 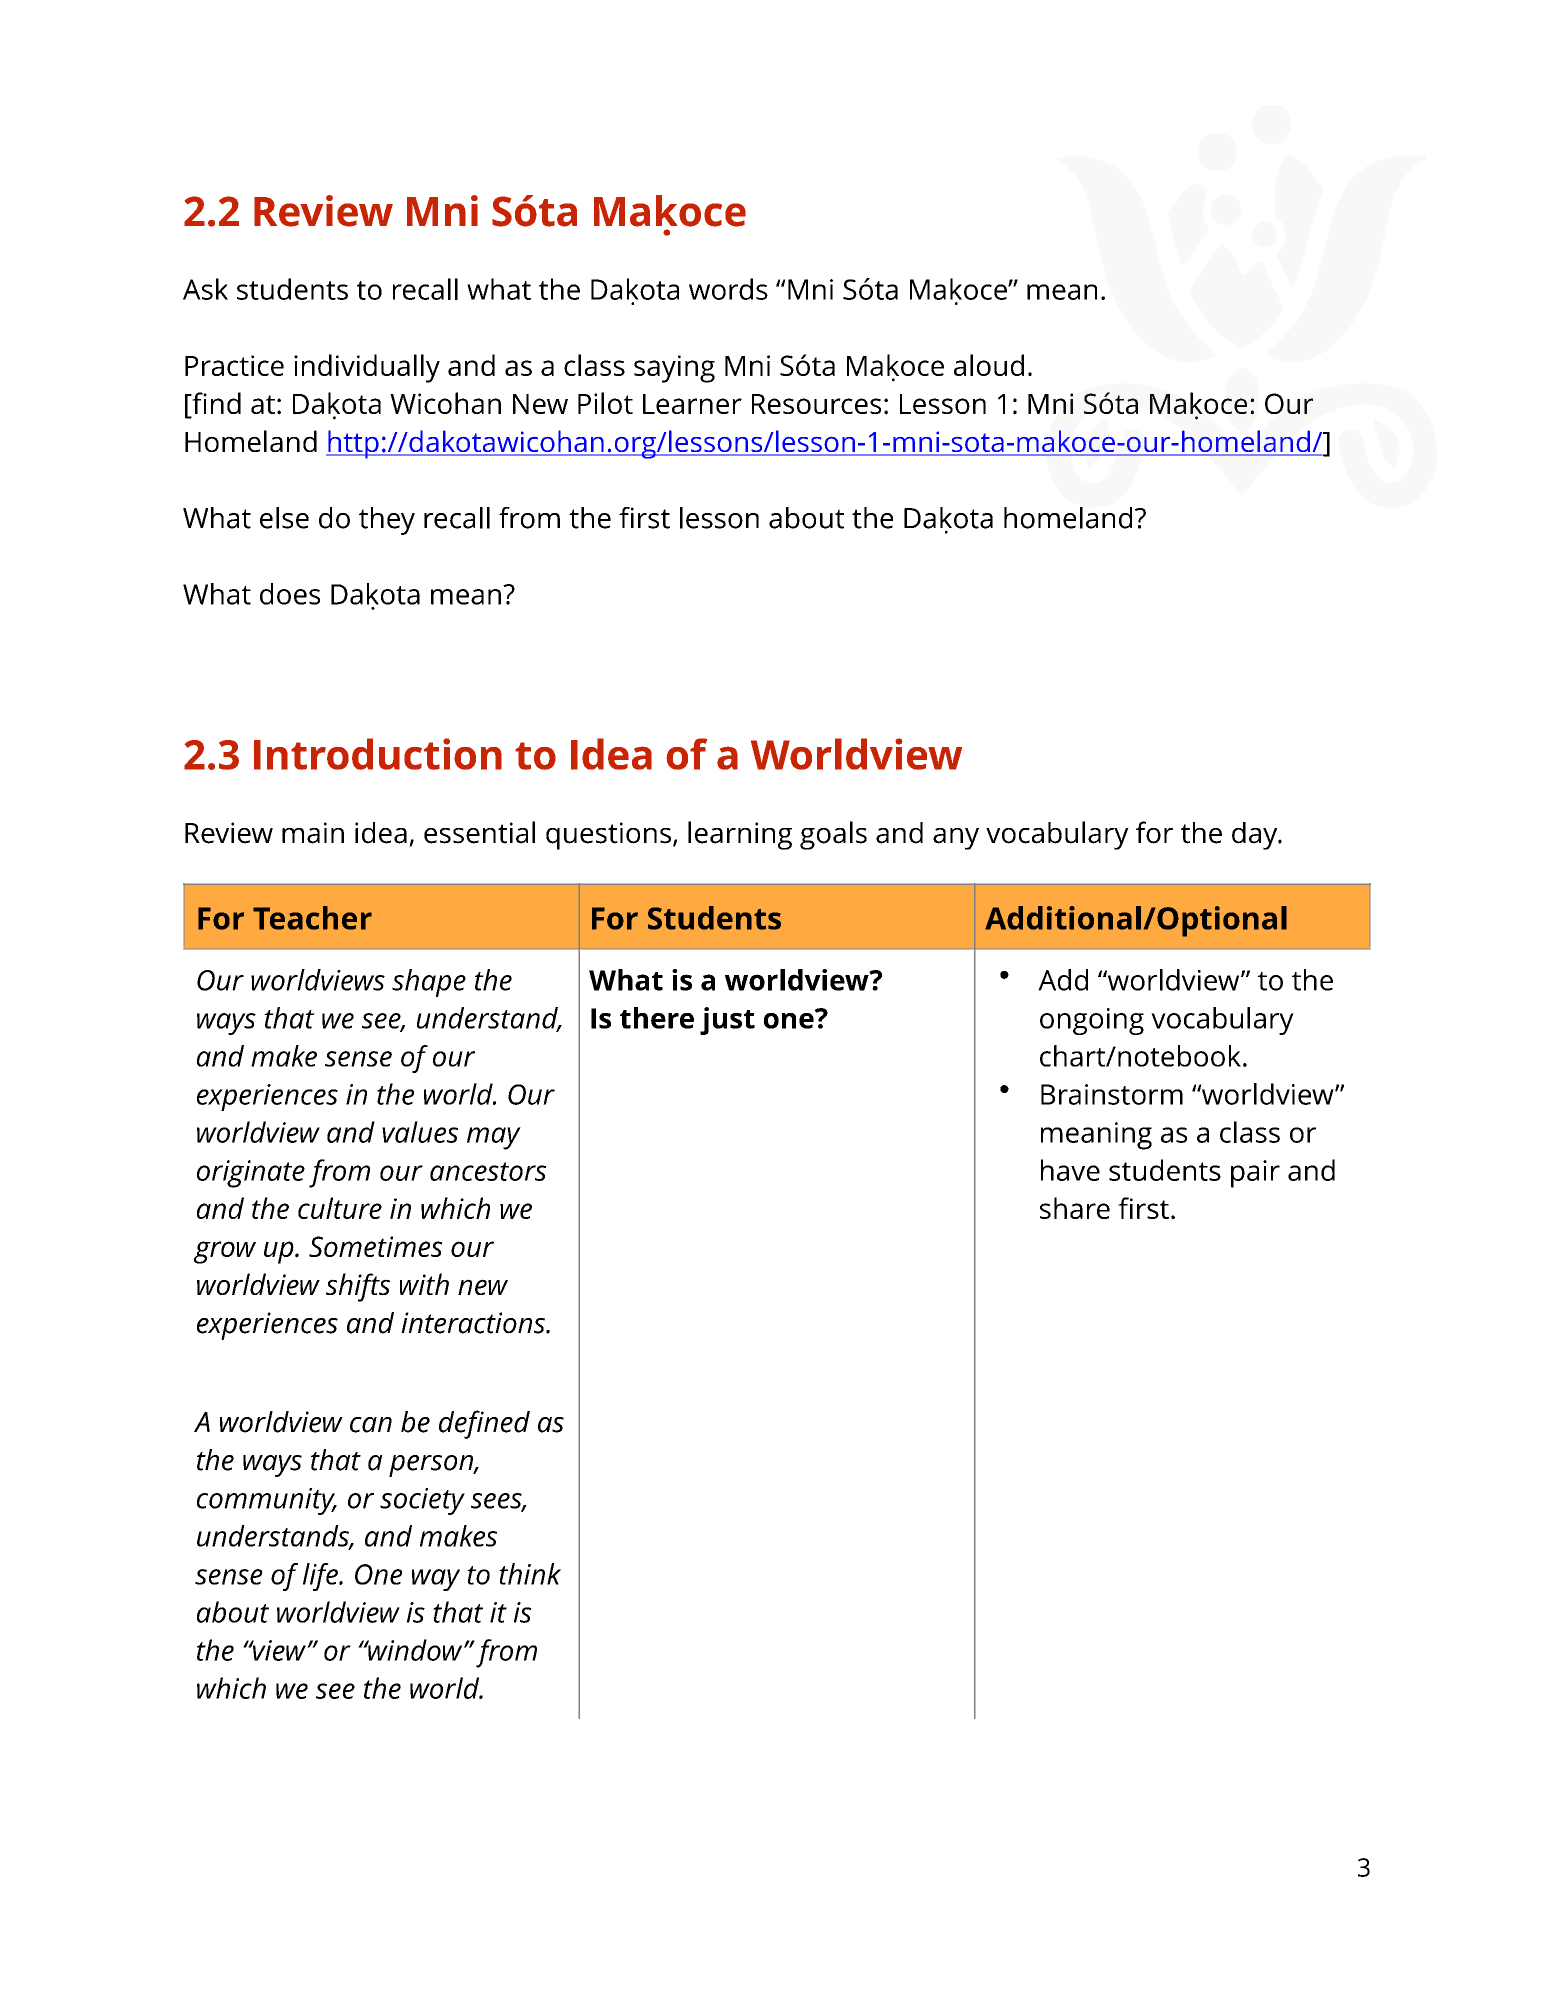 What do you see at coordinates (530, 1574) in the image?
I see `think` at bounding box center [530, 1574].
